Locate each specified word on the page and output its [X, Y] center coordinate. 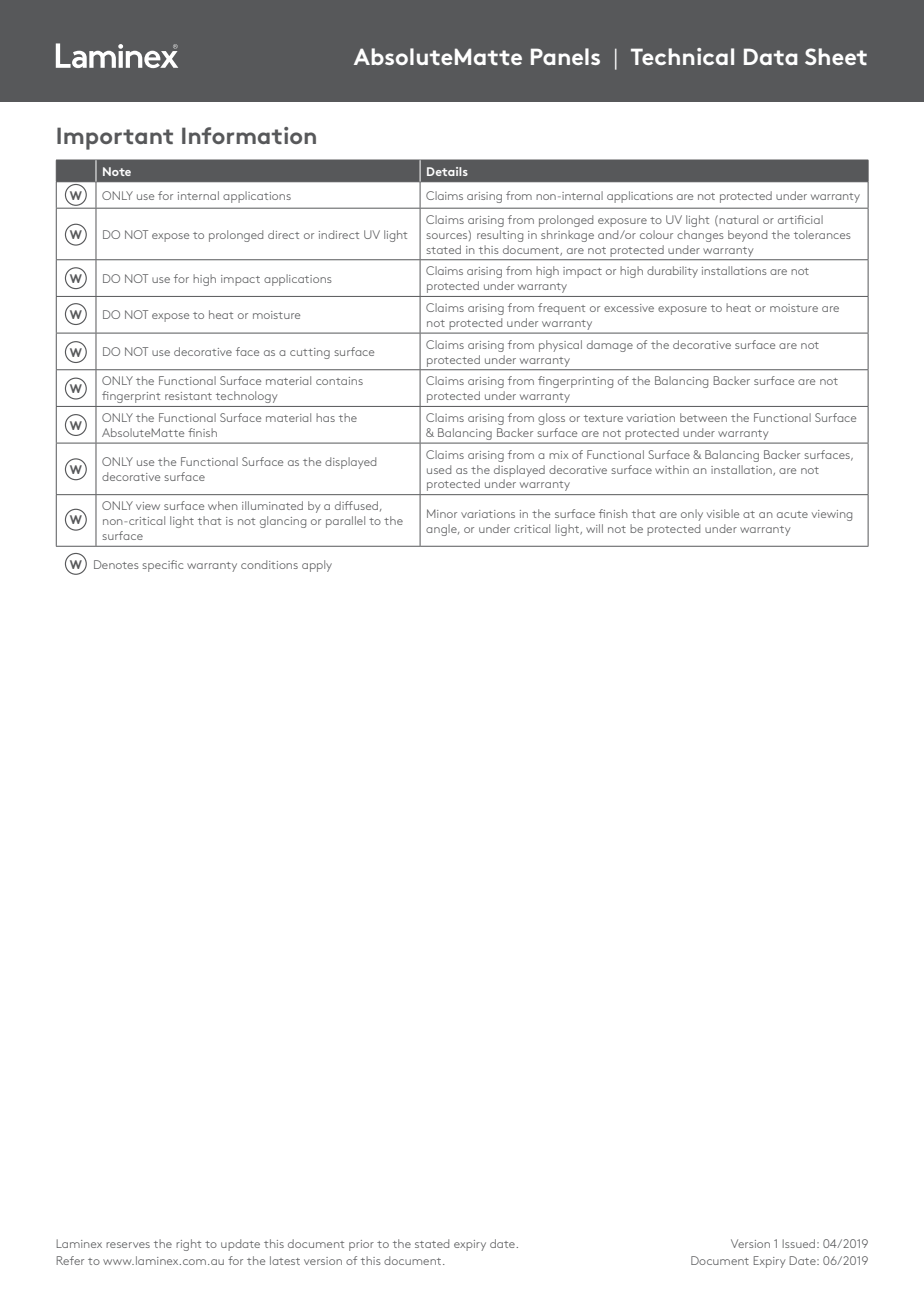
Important [115, 138]
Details [447, 171]
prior [361, 1245]
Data [771, 56]
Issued [800, 1243]
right [188, 1245]
